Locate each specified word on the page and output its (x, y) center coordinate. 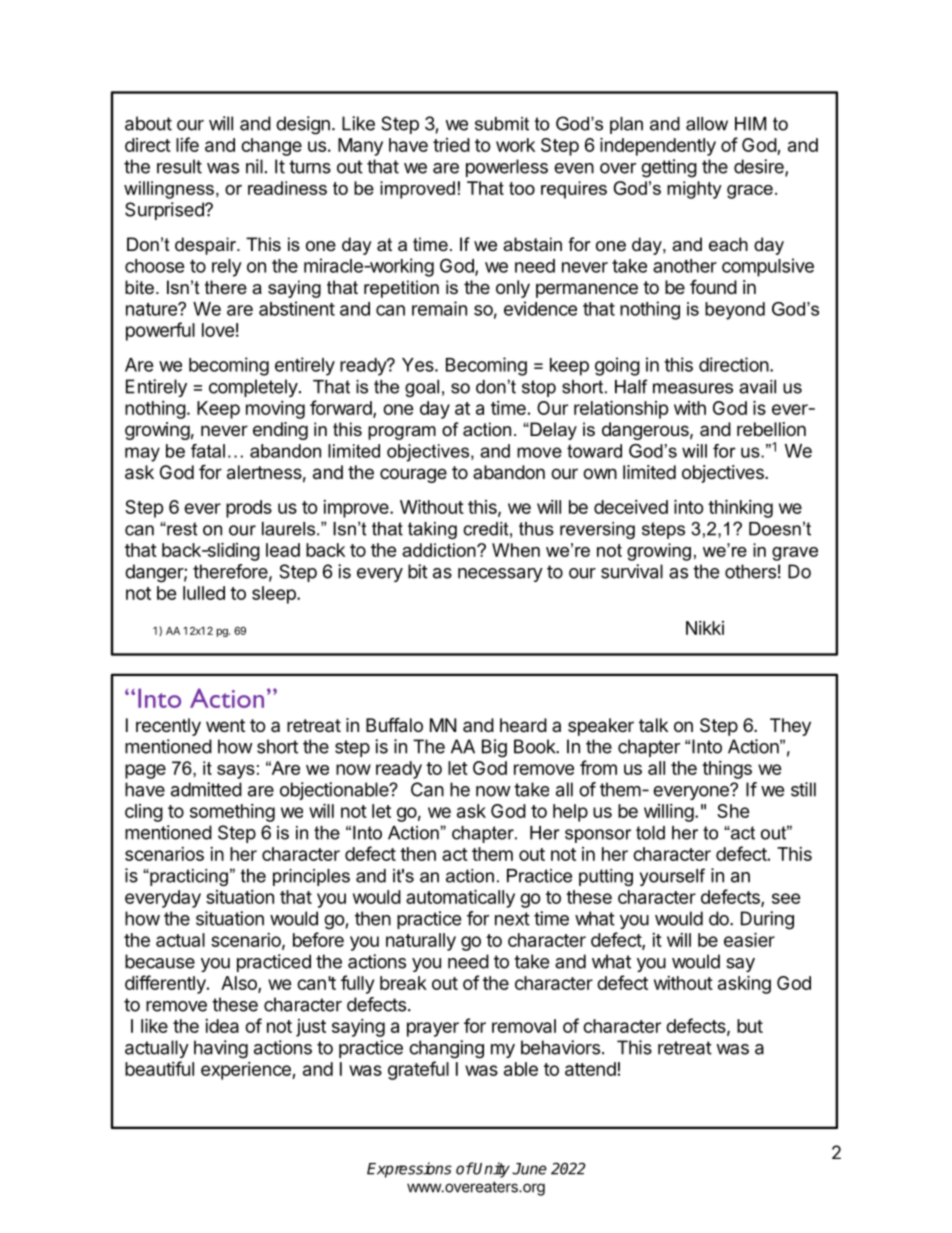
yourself (672, 877)
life (187, 144)
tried (451, 145)
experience (247, 1071)
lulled (204, 593)
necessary (500, 575)
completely (253, 388)
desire (760, 167)
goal (422, 388)
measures (693, 388)
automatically (460, 898)
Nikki (705, 628)
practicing (188, 877)
